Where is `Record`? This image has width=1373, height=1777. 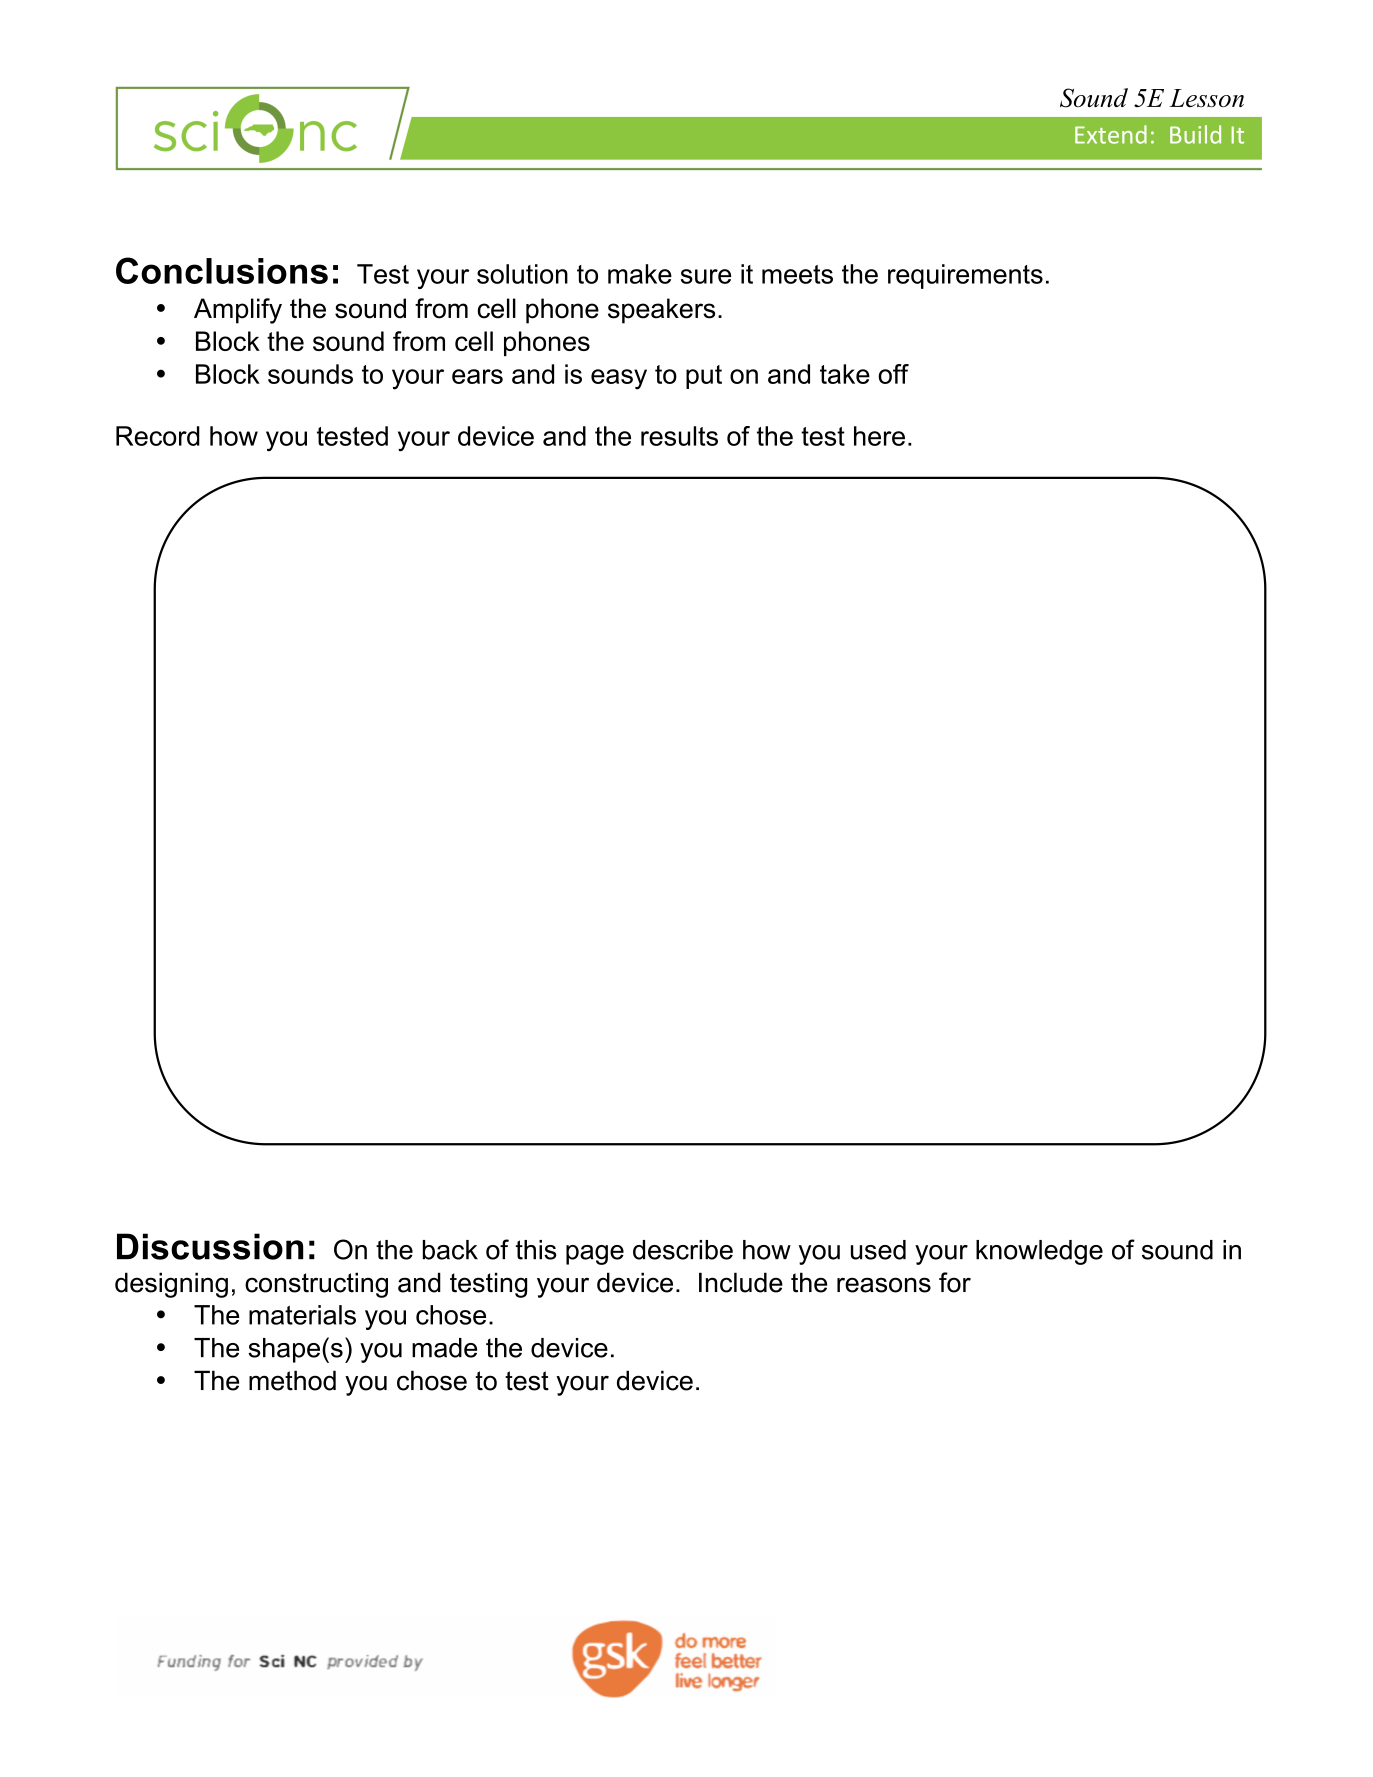
Record is located at coordinates (158, 436).
